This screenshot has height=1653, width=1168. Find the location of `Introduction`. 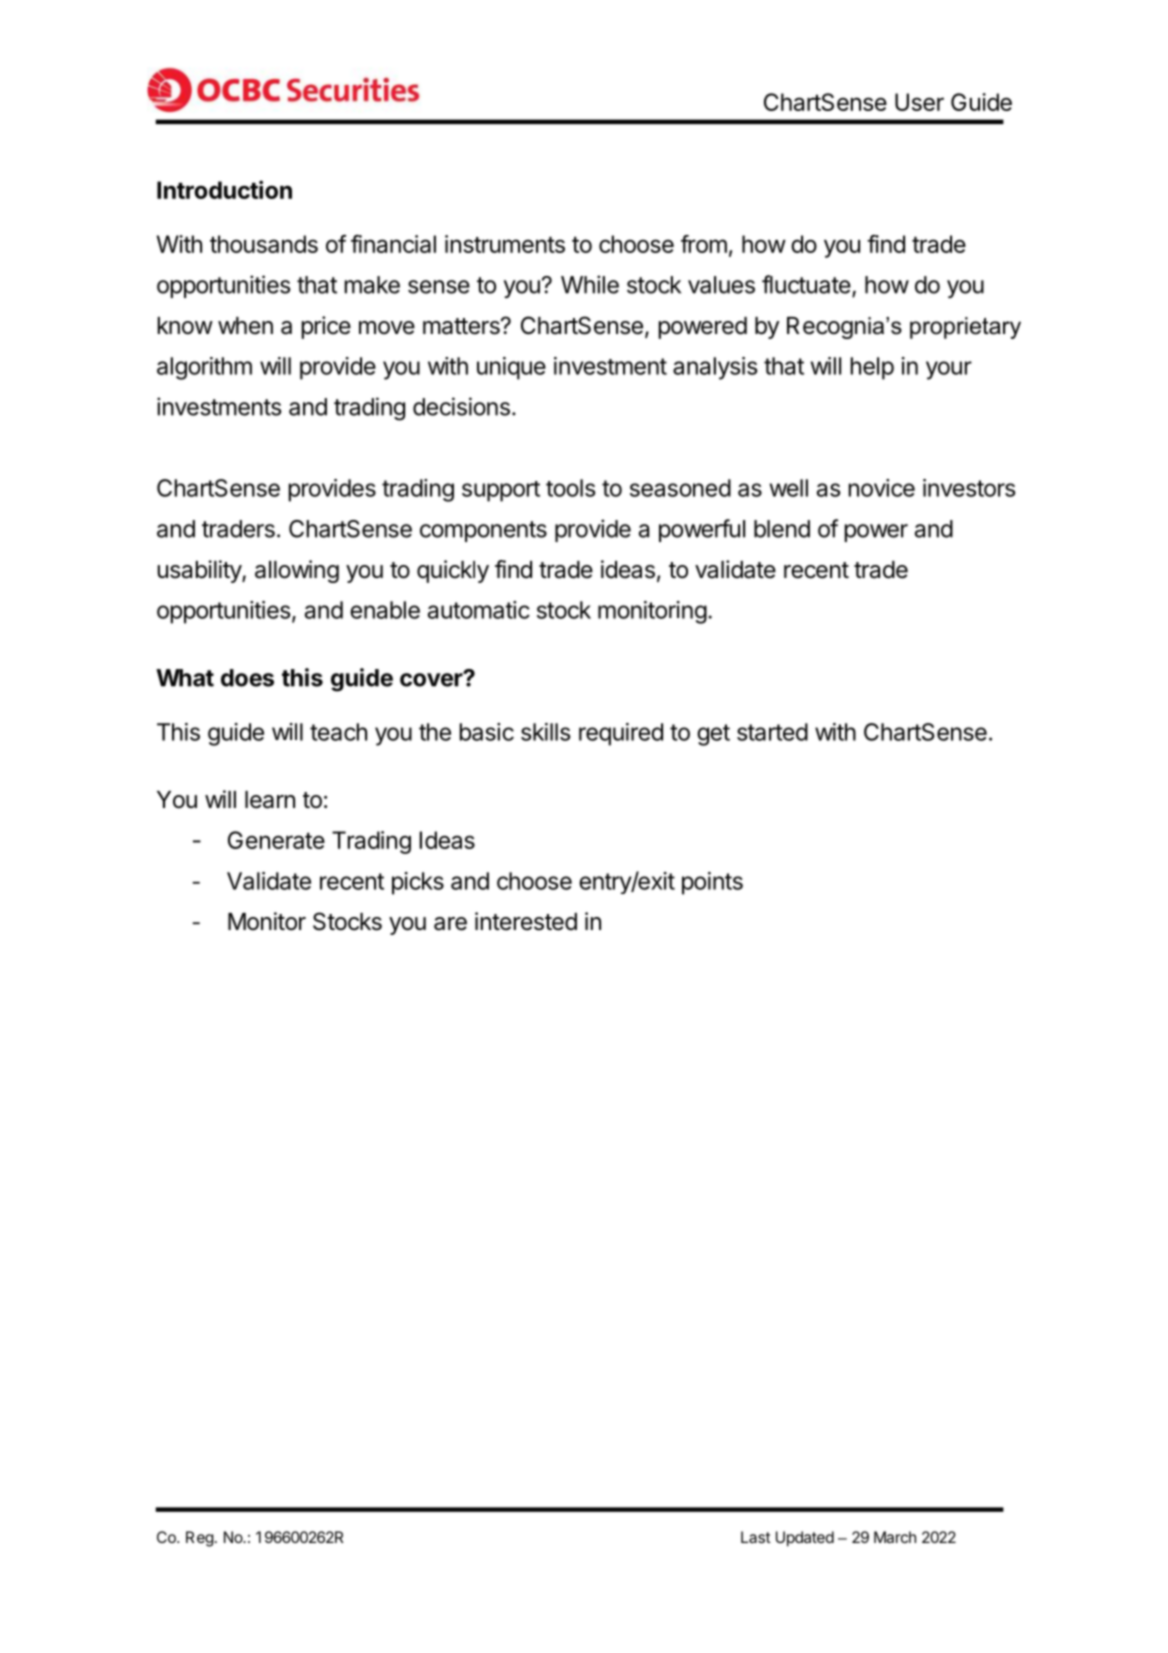

Introduction is located at coordinates (224, 189).
